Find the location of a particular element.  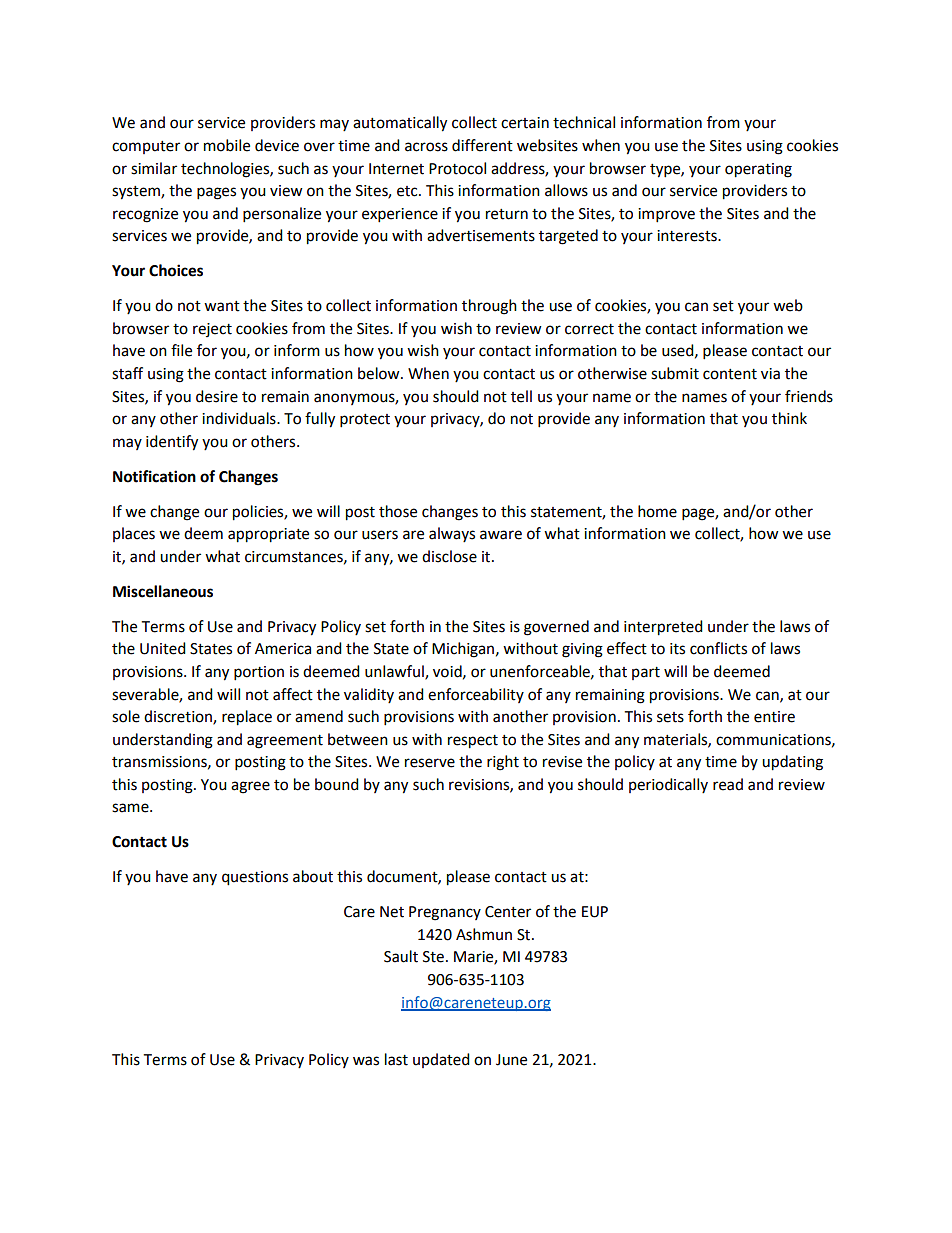

desire is located at coordinates (217, 396).
